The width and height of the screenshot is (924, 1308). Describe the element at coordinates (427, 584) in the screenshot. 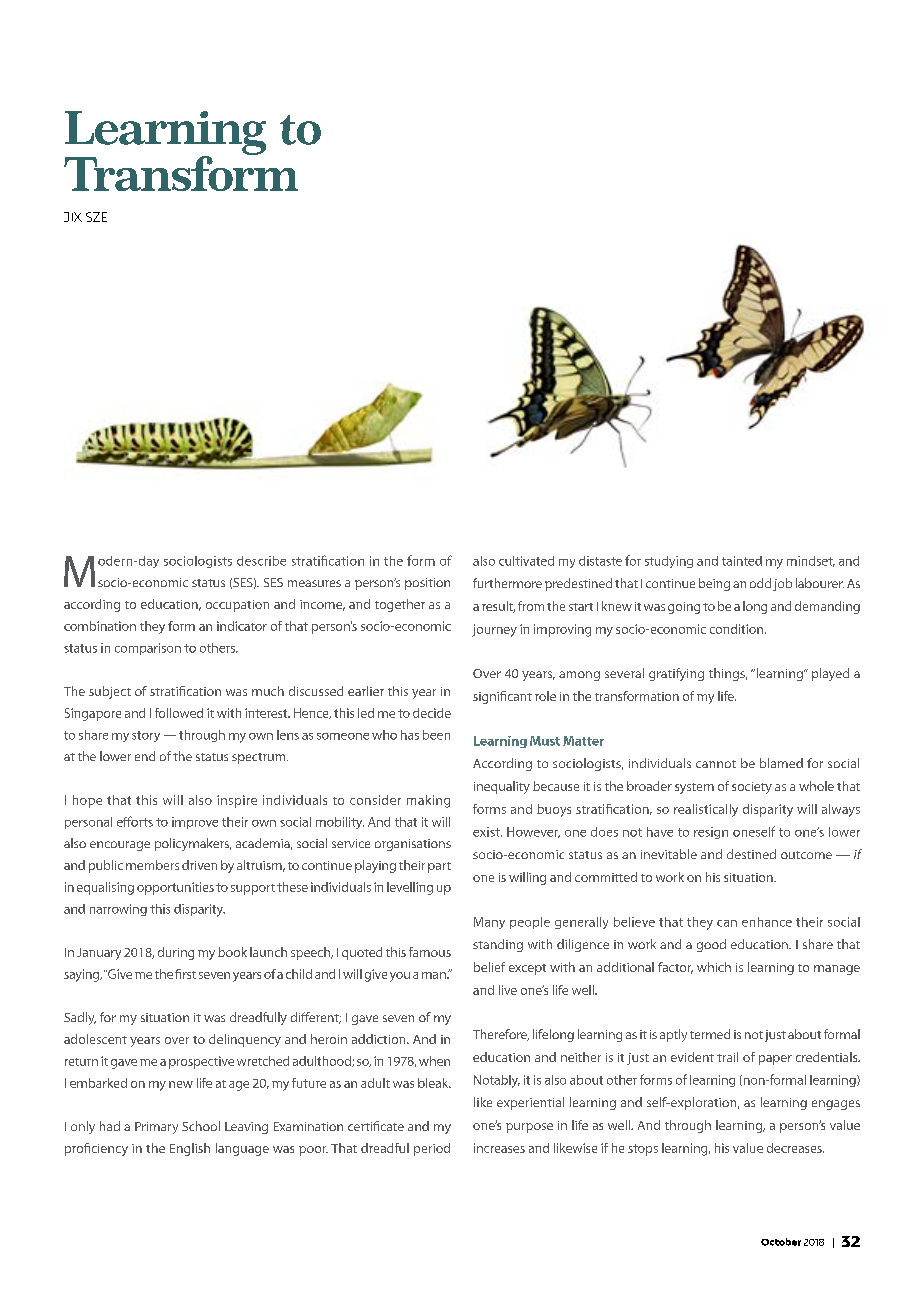

I see `position` at that location.
